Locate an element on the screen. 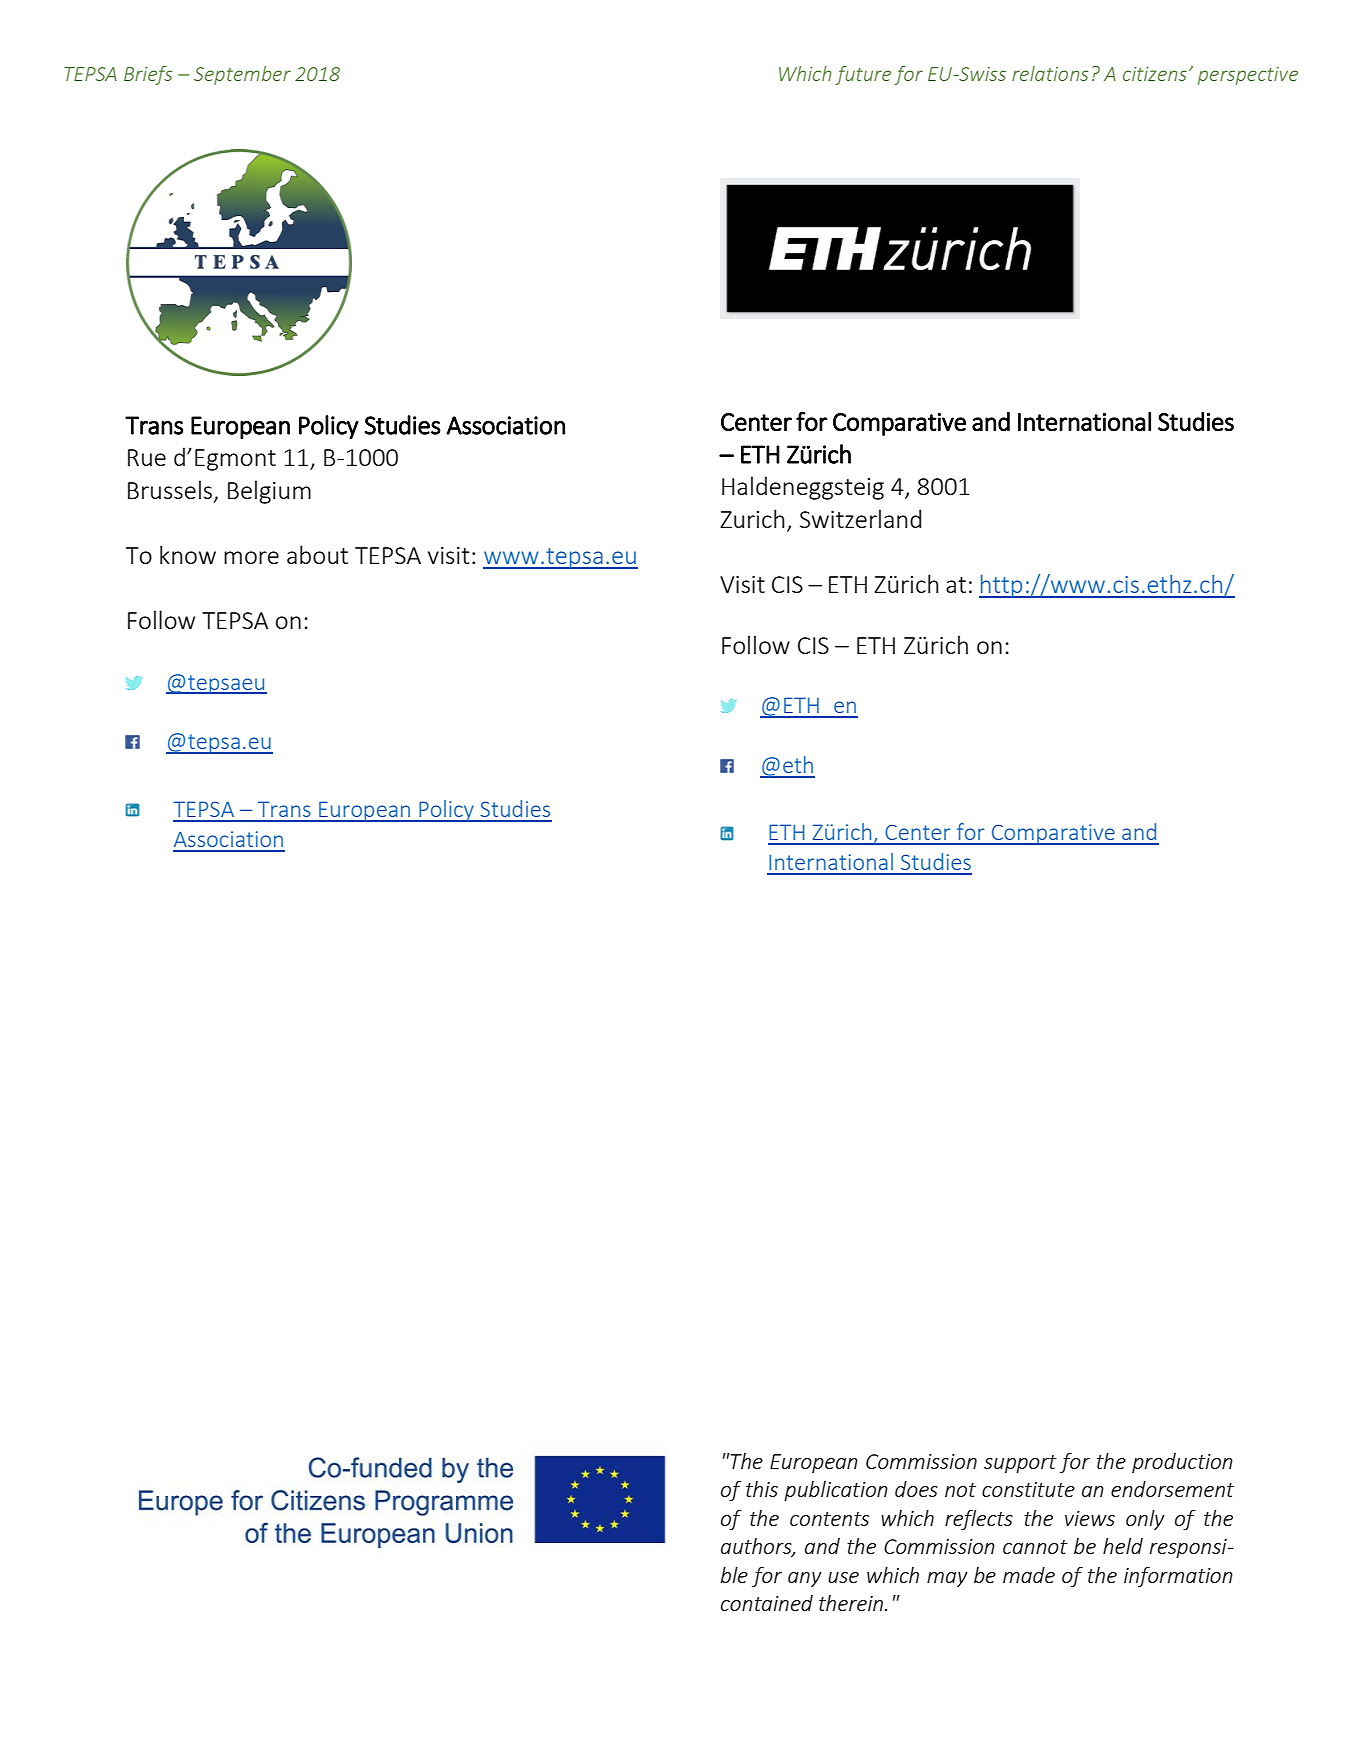 The width and height of the screenshot is (1360, 1759). held is located at coordinates (1123, 1546).
